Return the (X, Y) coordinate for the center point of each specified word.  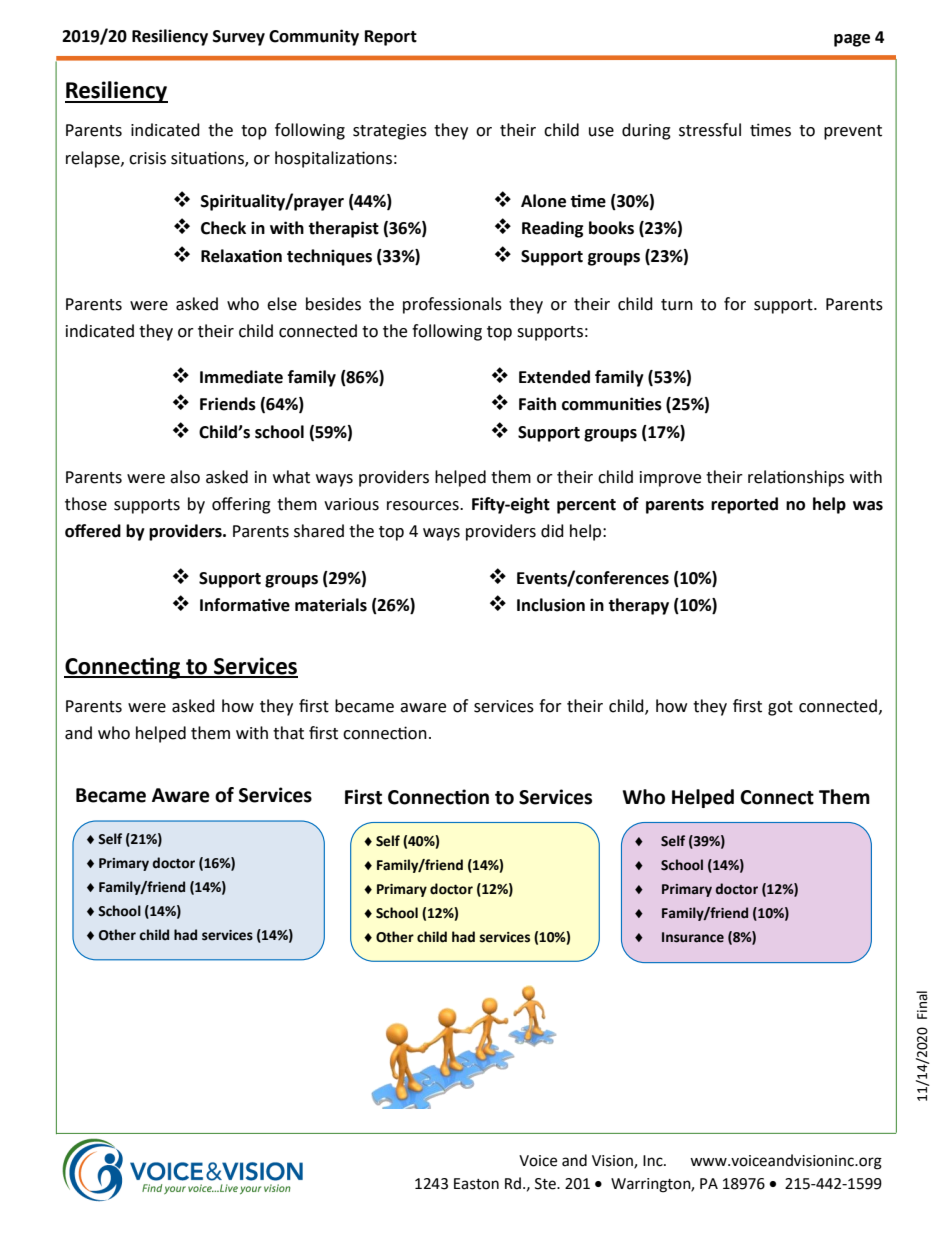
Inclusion (551, 605)
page (852, 40)
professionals (452, 305)
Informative (245, 605)
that (288, 733)
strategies (390, 132)
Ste (546, 1184)
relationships (796, 478)
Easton (476, 1184)
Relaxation (241, 256)
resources (424, 506)
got (780, 708)
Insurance (693, 937)
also (185, 477)
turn (677, 305)
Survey (239, 38)
